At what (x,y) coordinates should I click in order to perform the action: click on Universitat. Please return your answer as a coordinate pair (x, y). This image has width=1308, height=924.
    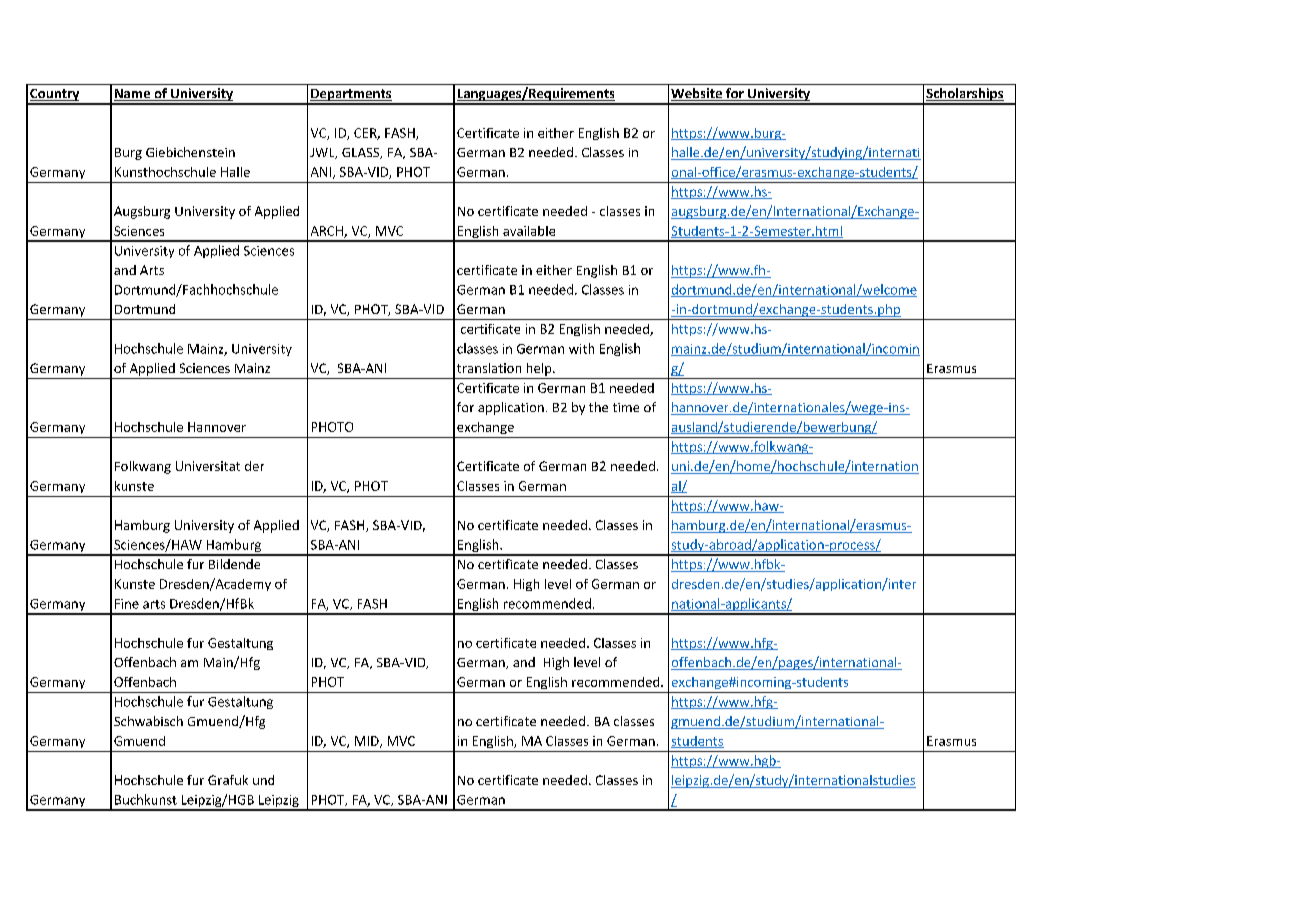
    Looking at the image, I should click on (208, 466).
